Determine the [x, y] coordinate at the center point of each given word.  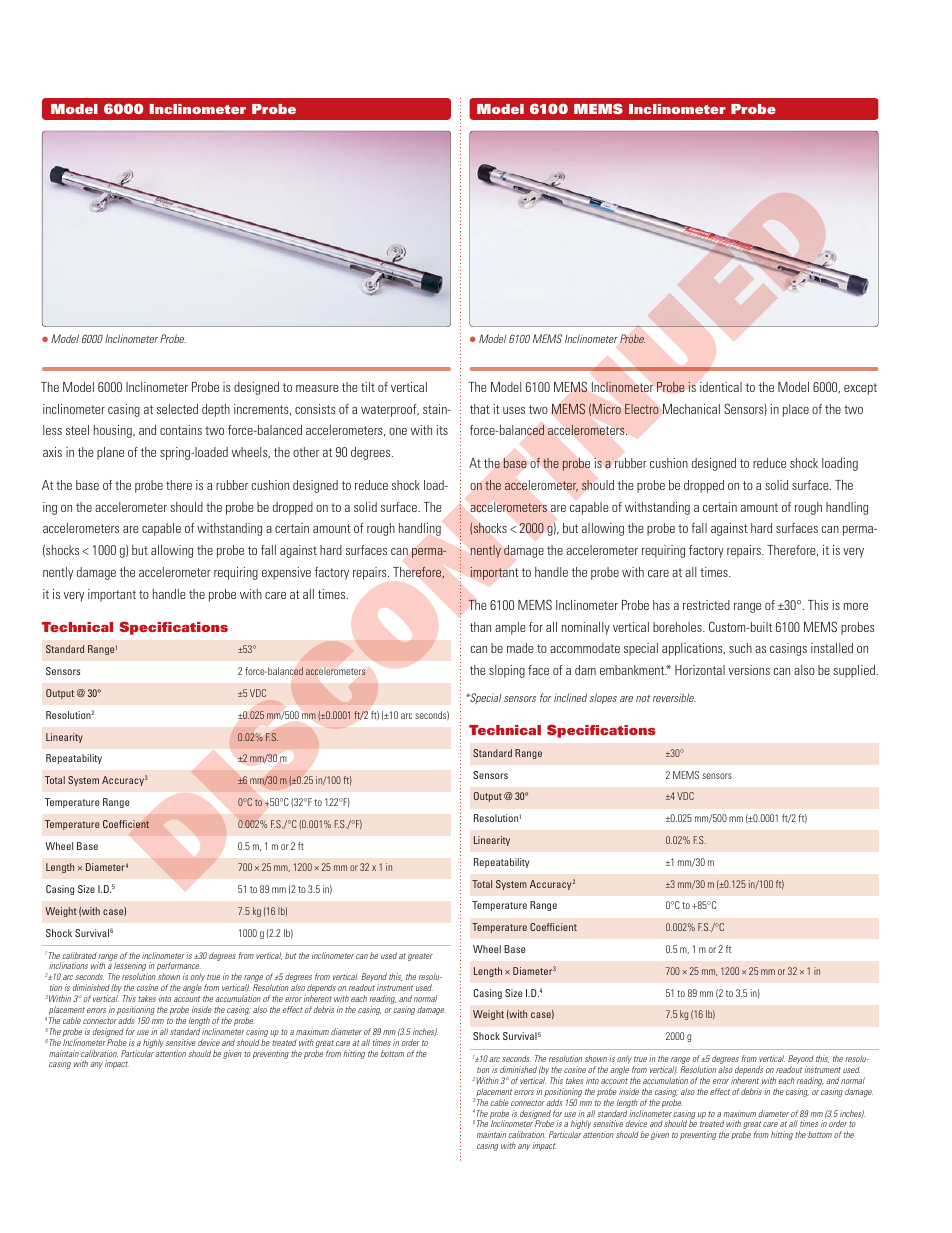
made [520, 648]
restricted [706, 605]
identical [721, 387]
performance [179, 968]
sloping [507, 671]
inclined [570, 697]
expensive [286, 573]
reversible [674, 697]
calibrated [79, 955]
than [480, 627]
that [480, 409]
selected [177, 409]
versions [749, 670]
